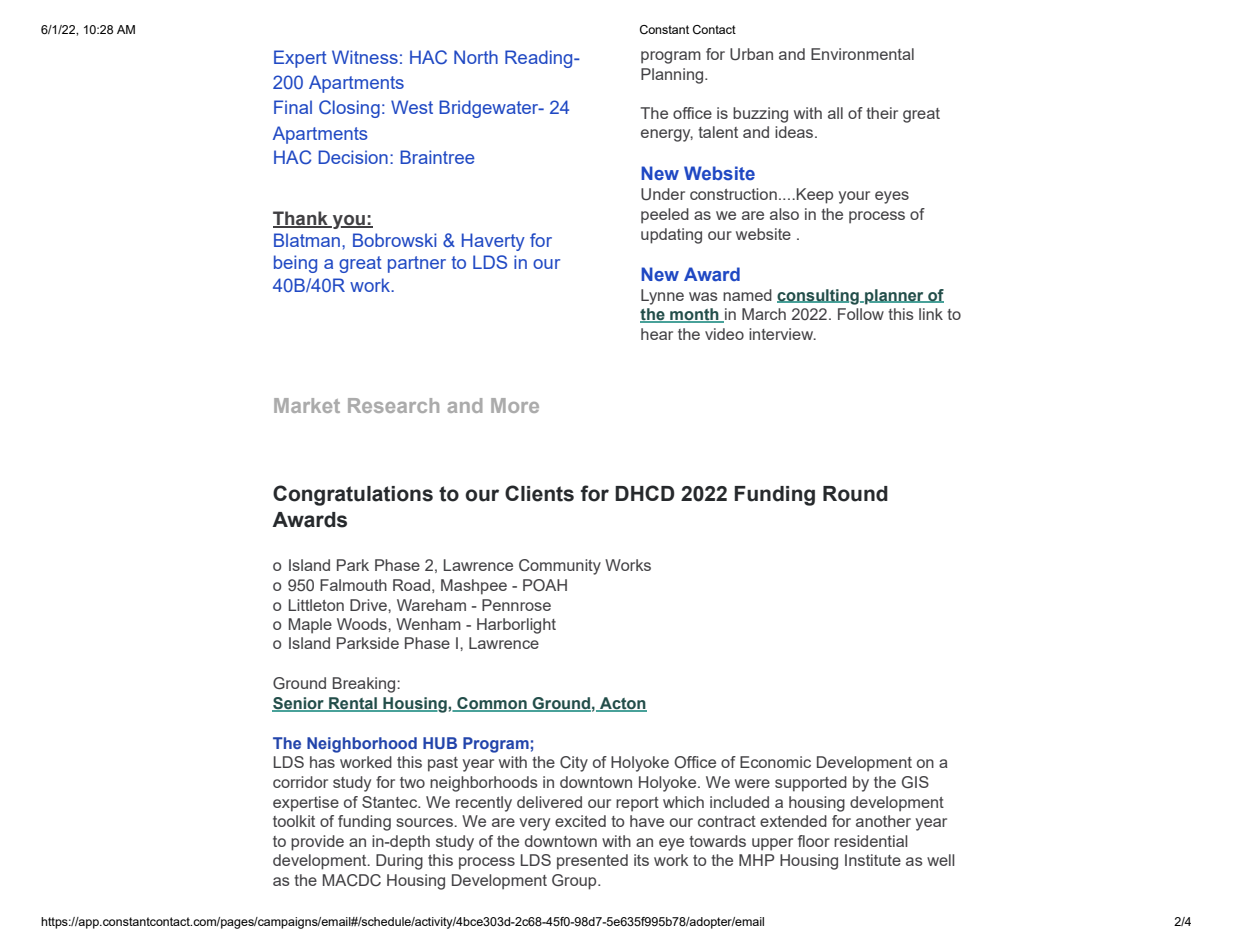 The height and width of the screenshot is (952, 1233). What do you see at coordinates (539, 493) in the screenshot?
I see `Clients` at bounding box center [539, 493].
